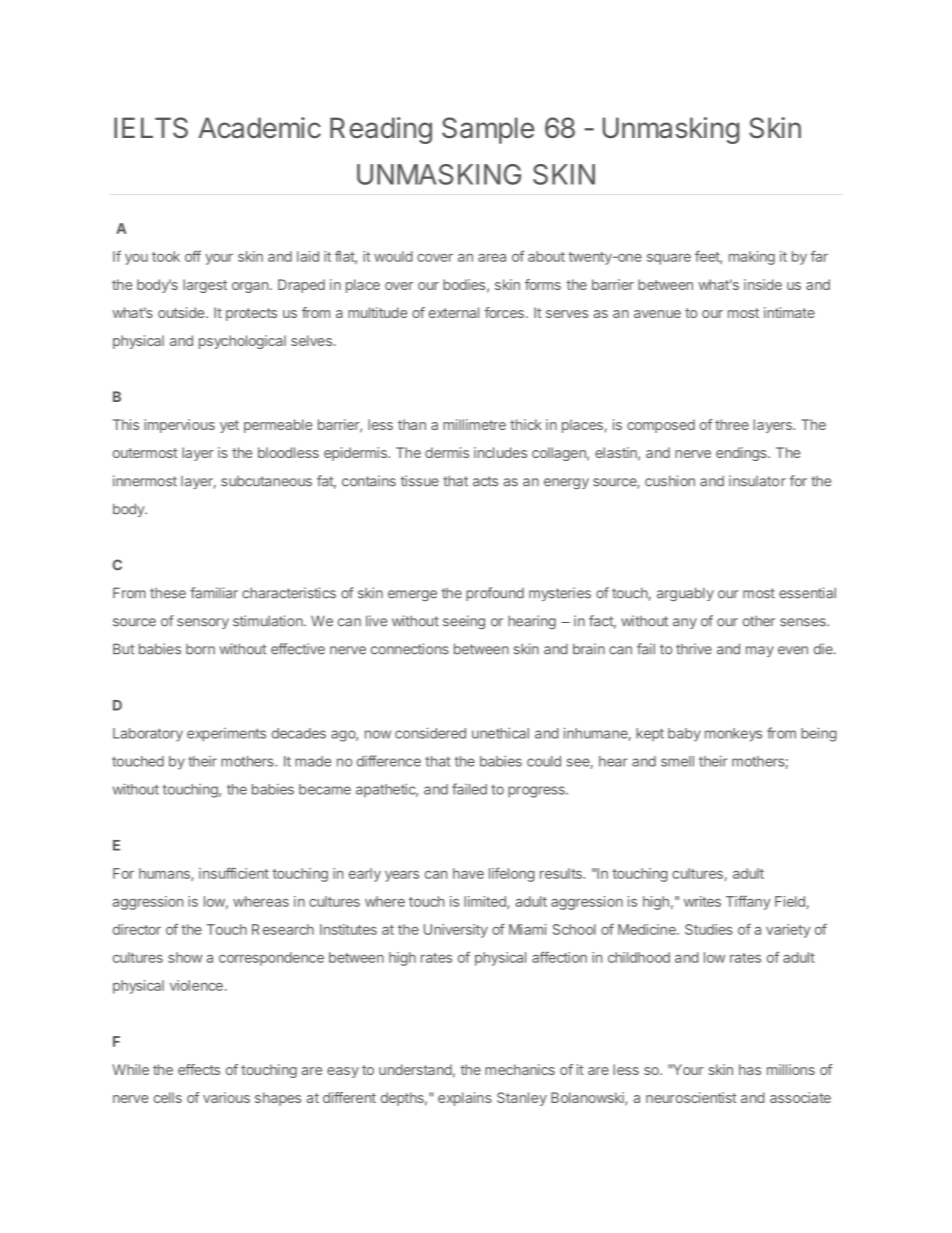 The width and height of the screenshot is (952, 1233). What do you see at coordinates (465, 1099) in the screenshot?
I see `explains` at bounding box center [465, 1099].
